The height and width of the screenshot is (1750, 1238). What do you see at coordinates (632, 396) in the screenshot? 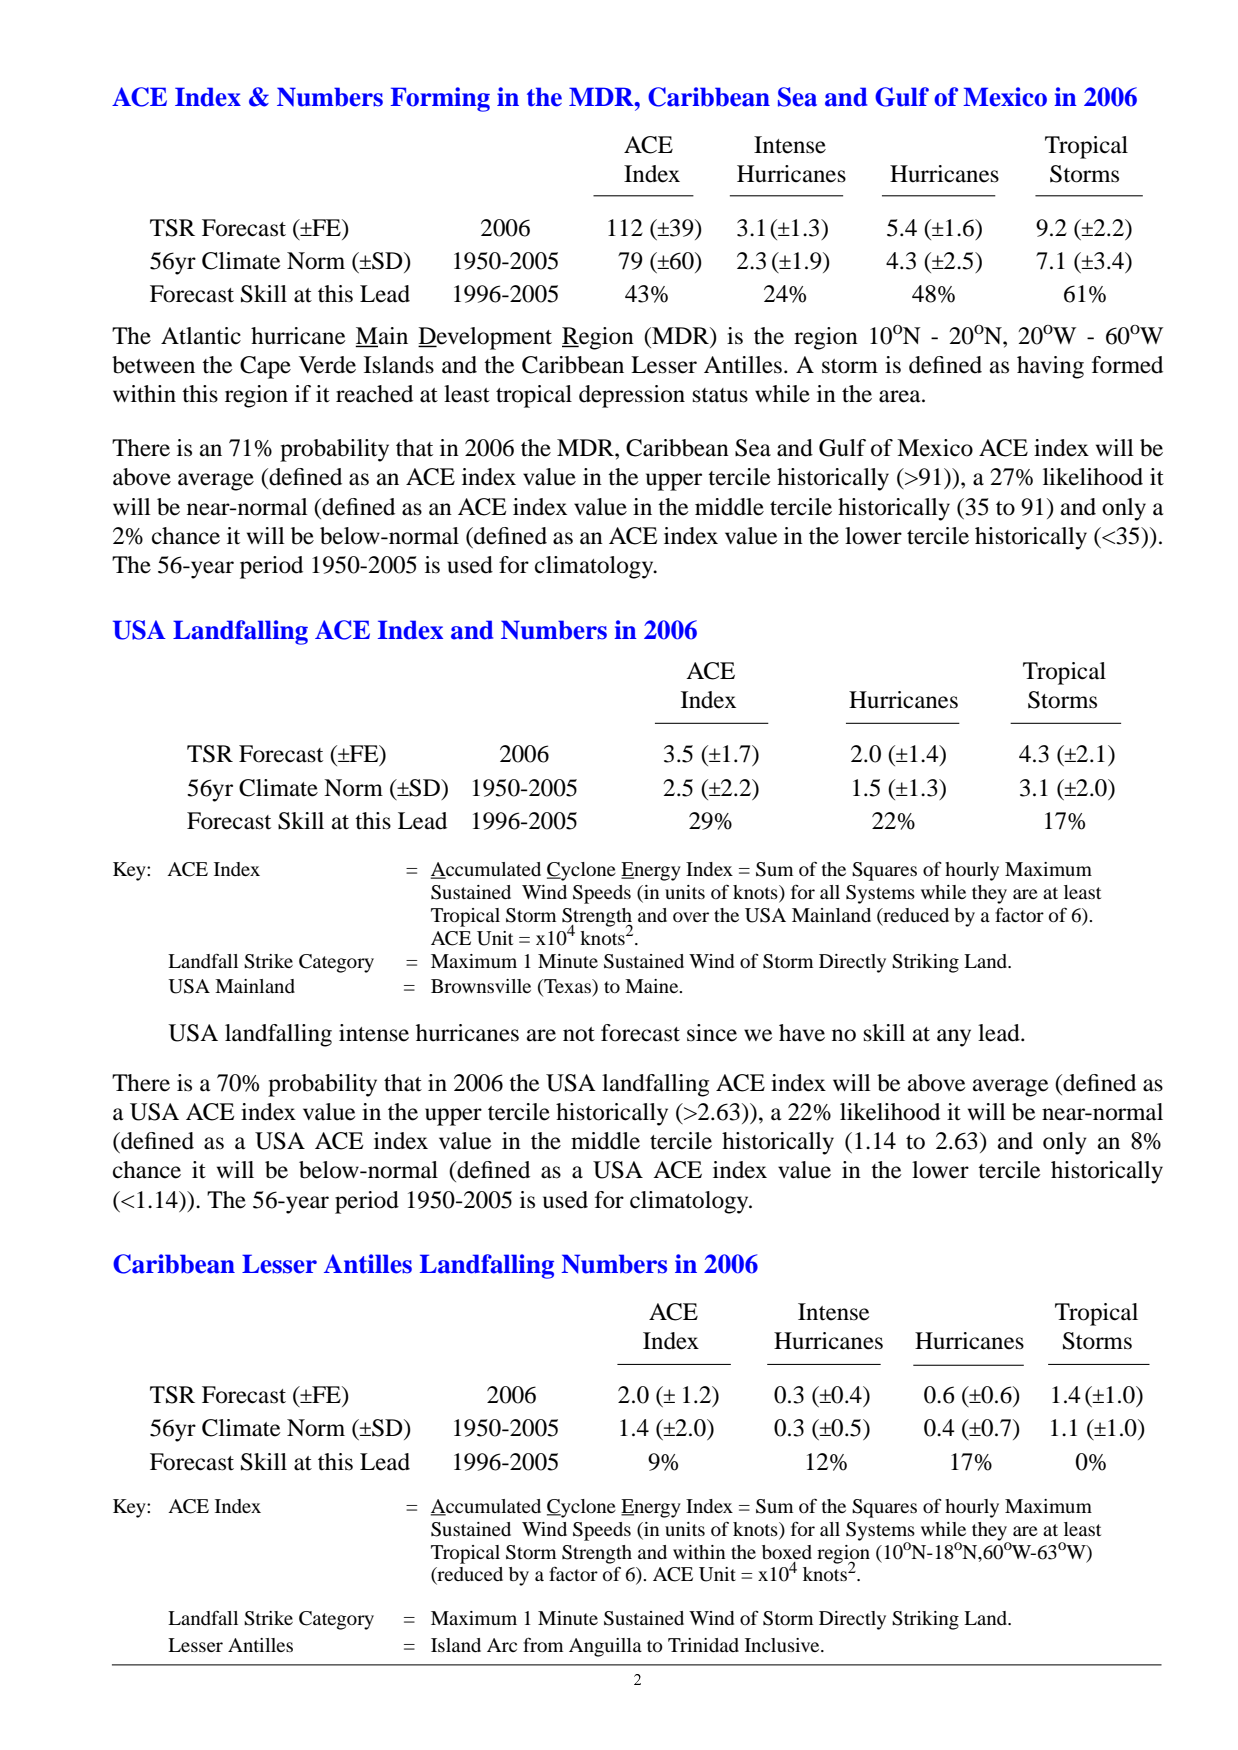
I see `depression` at bounding box center [632, 396].
